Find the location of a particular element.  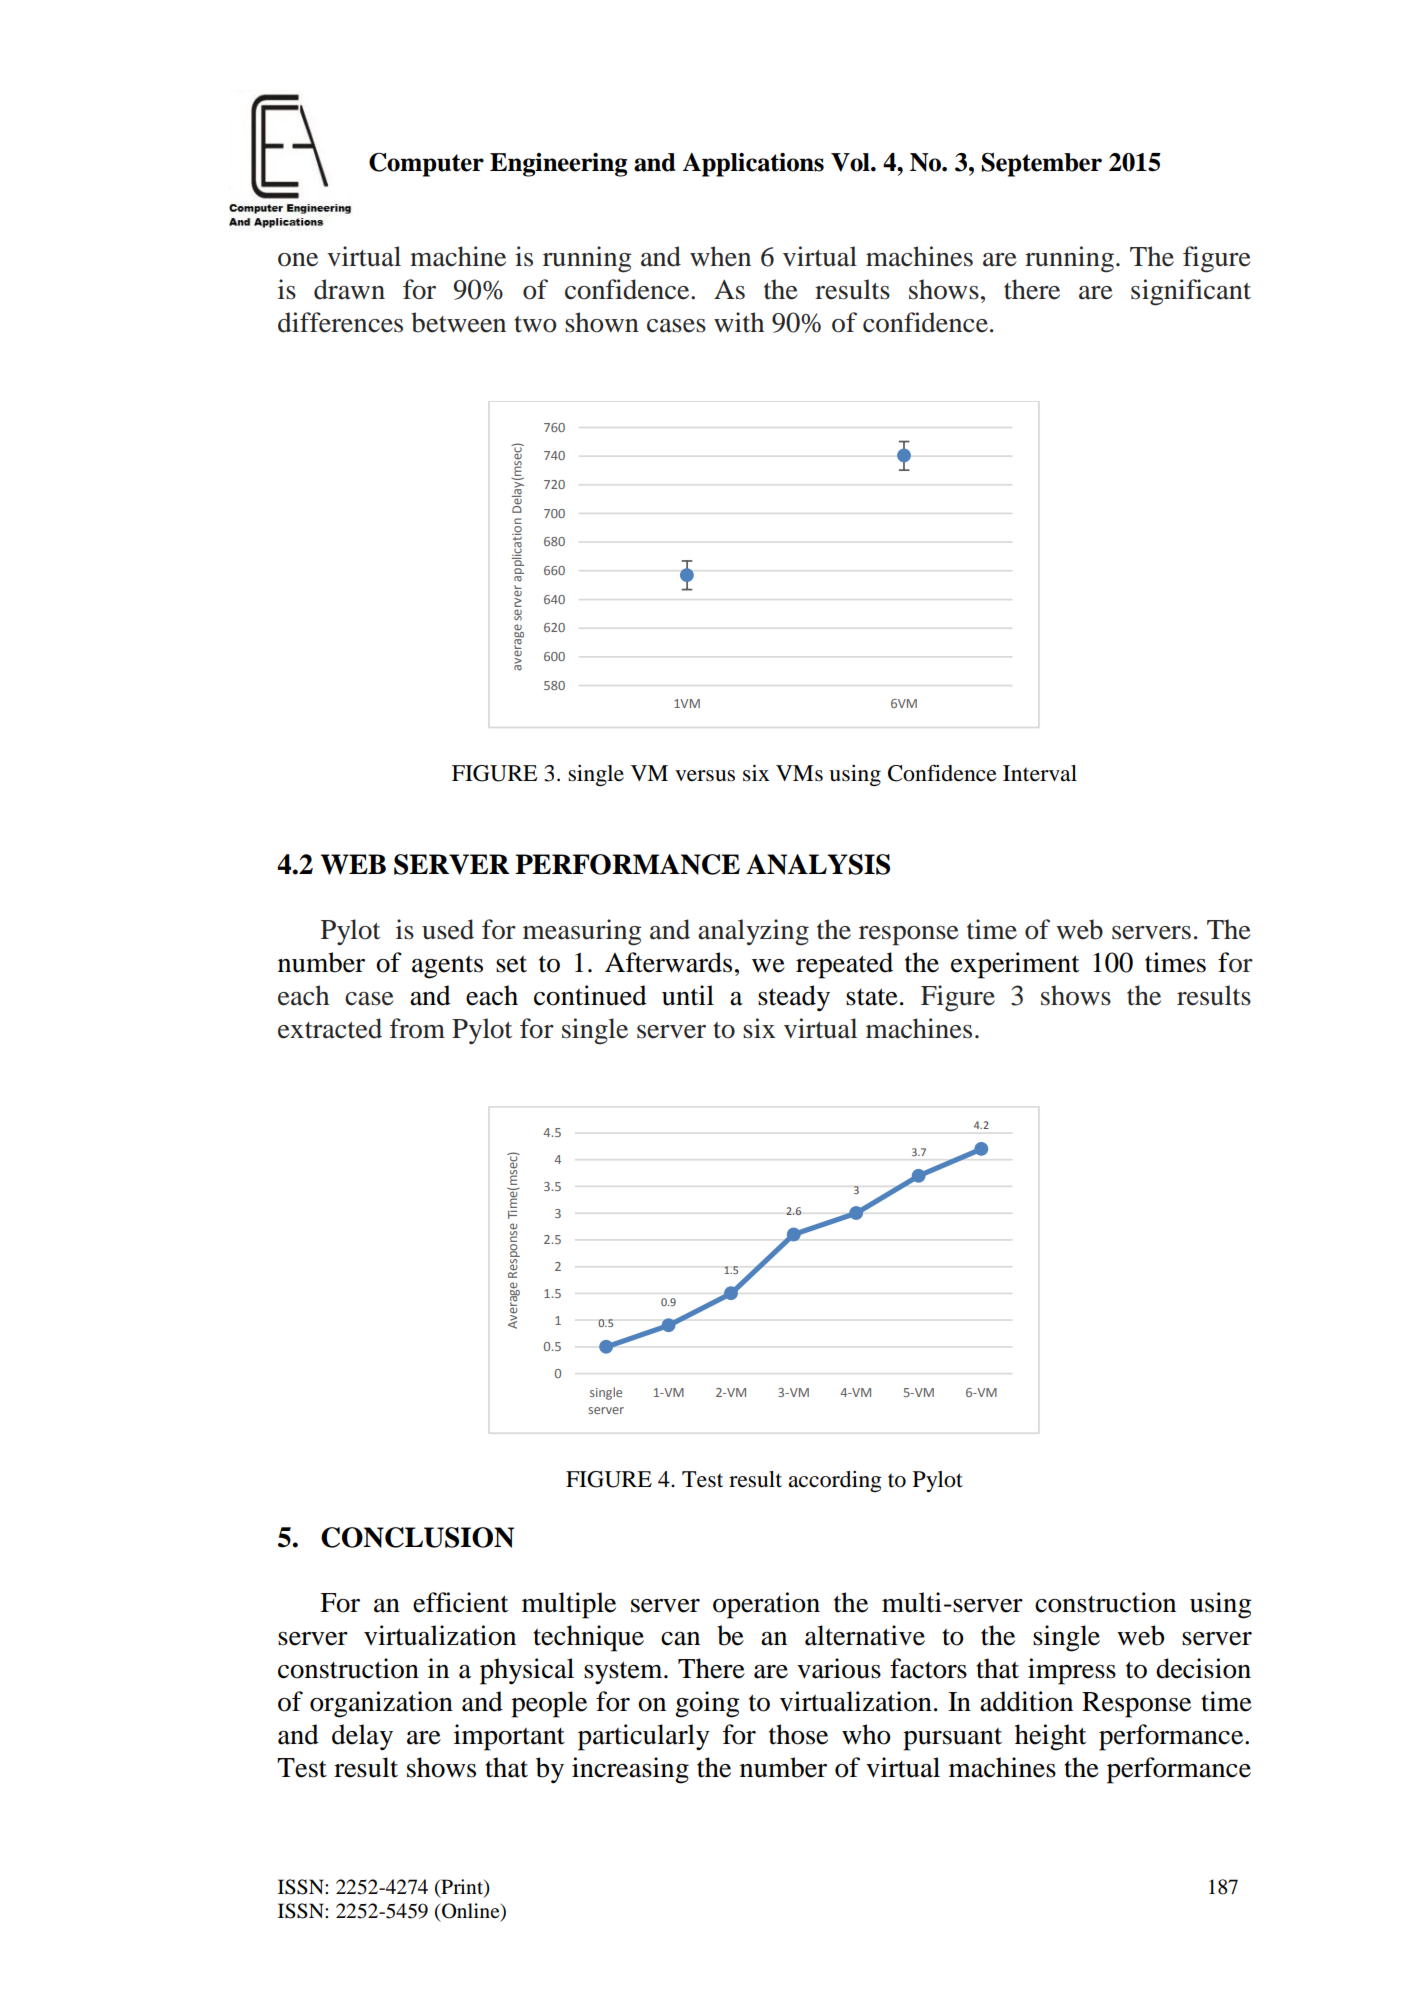

used is located at coordinates (448, 929).
